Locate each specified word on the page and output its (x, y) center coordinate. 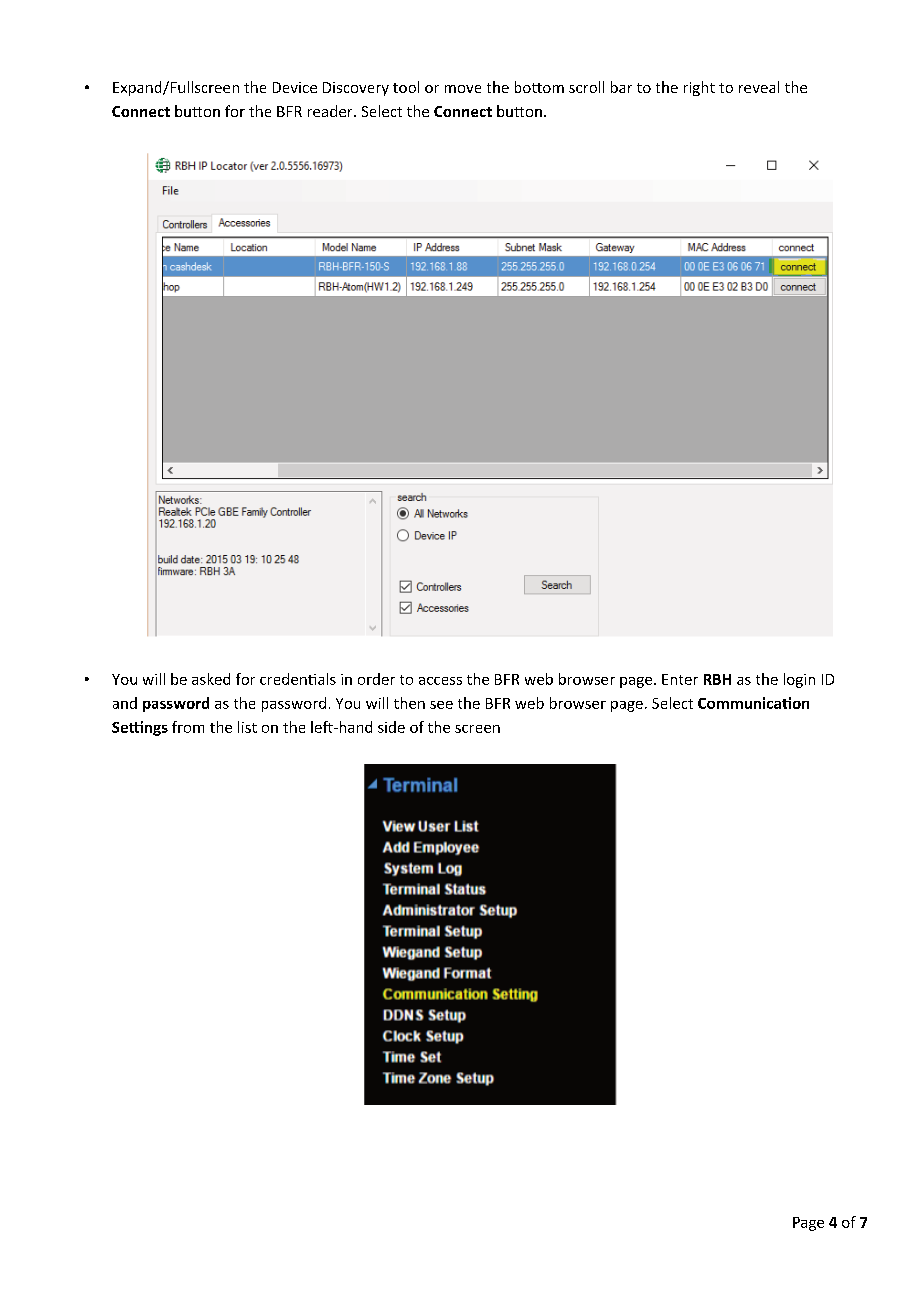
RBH (717, 679)
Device (295, 87)
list (247, 727)
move (463, 89)
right (699, 88)
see (441, 705)
